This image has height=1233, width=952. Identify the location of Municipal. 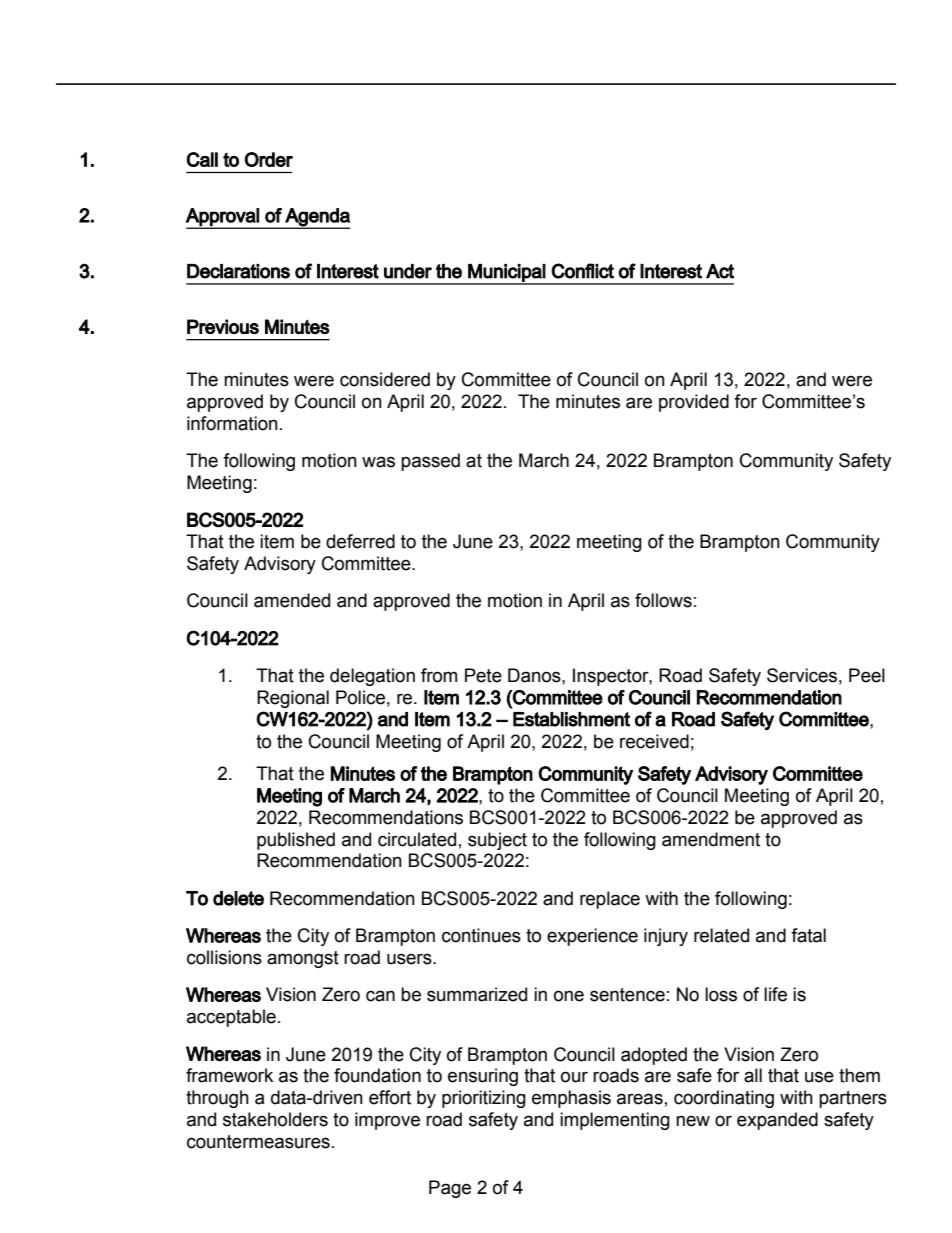
(506, 274).
